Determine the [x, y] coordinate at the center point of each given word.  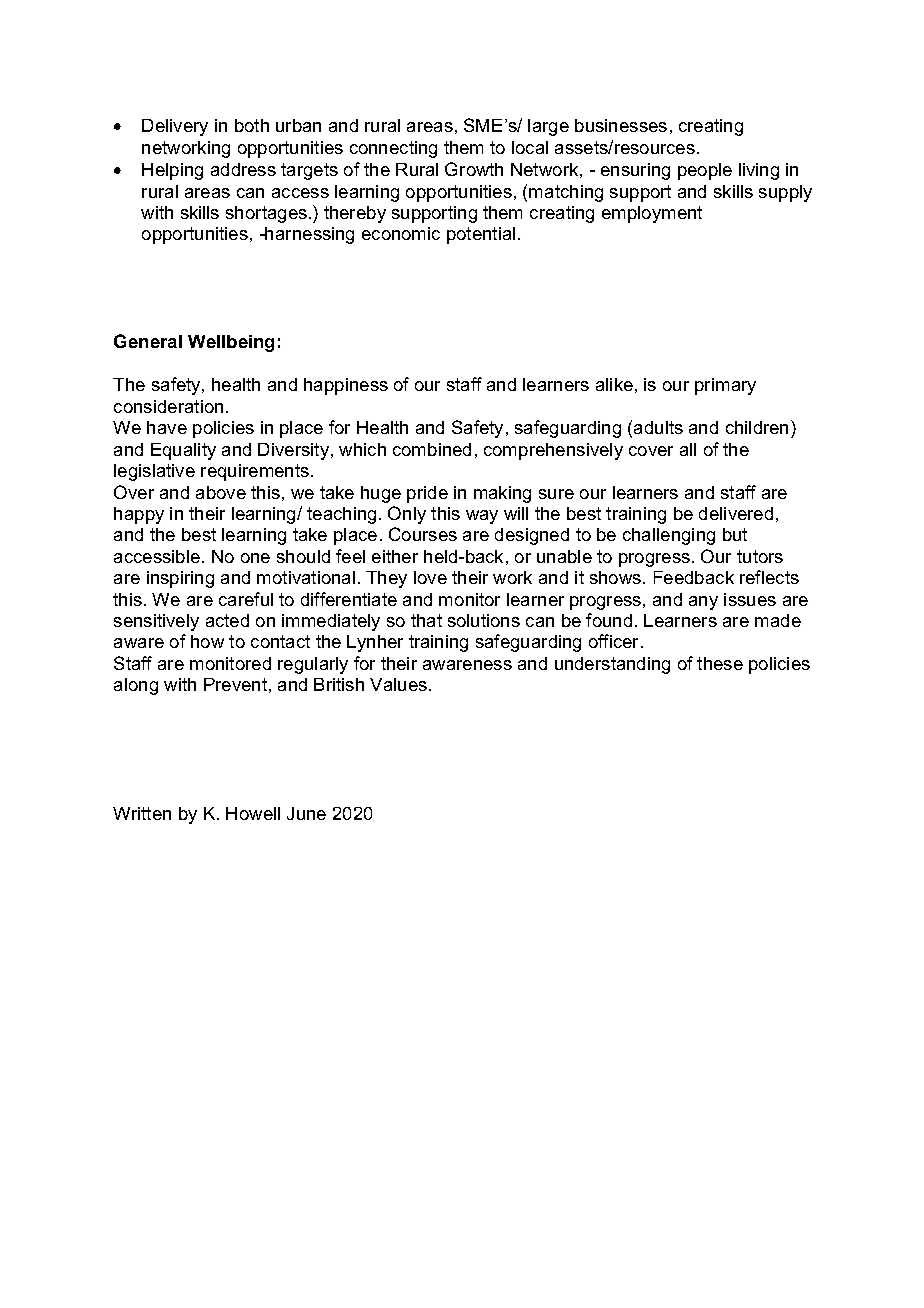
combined [432, 449]
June [306, 813]
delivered [736, 513]
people [705, 171]
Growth [474, 169]
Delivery [175, 127]
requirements [255, 472]
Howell [253, 813]
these [720, 663]
